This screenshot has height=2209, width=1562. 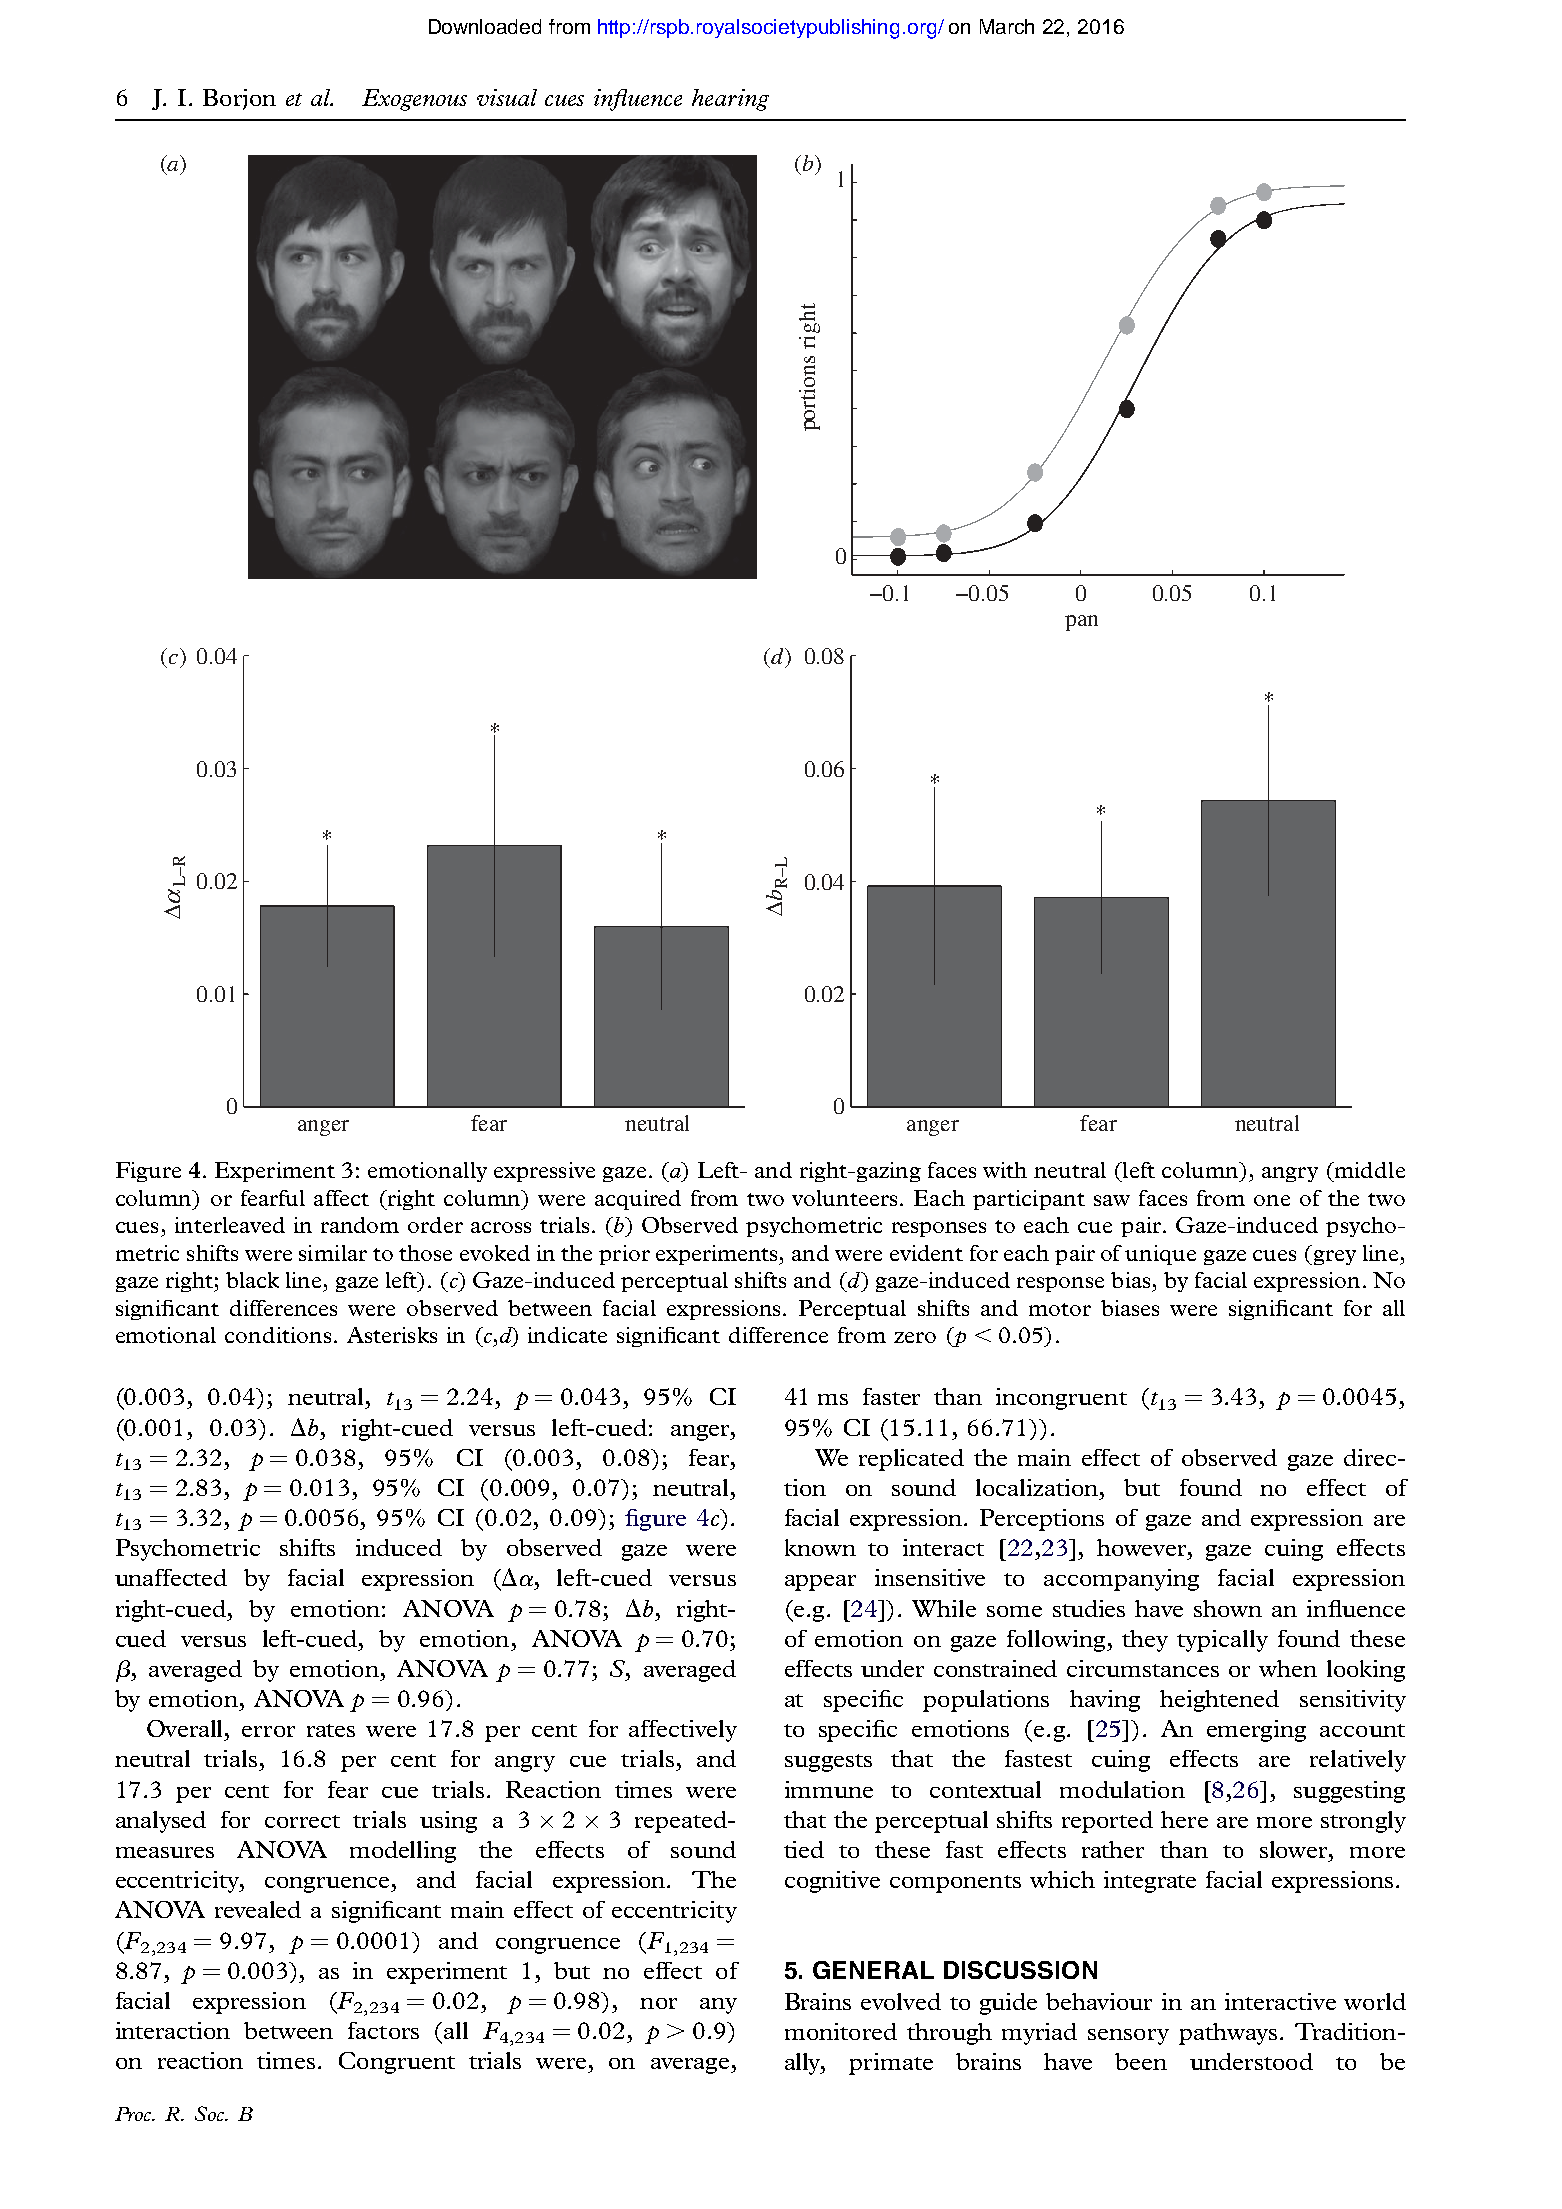 I want to click on Exogenous, so click(x=414, y=100).
